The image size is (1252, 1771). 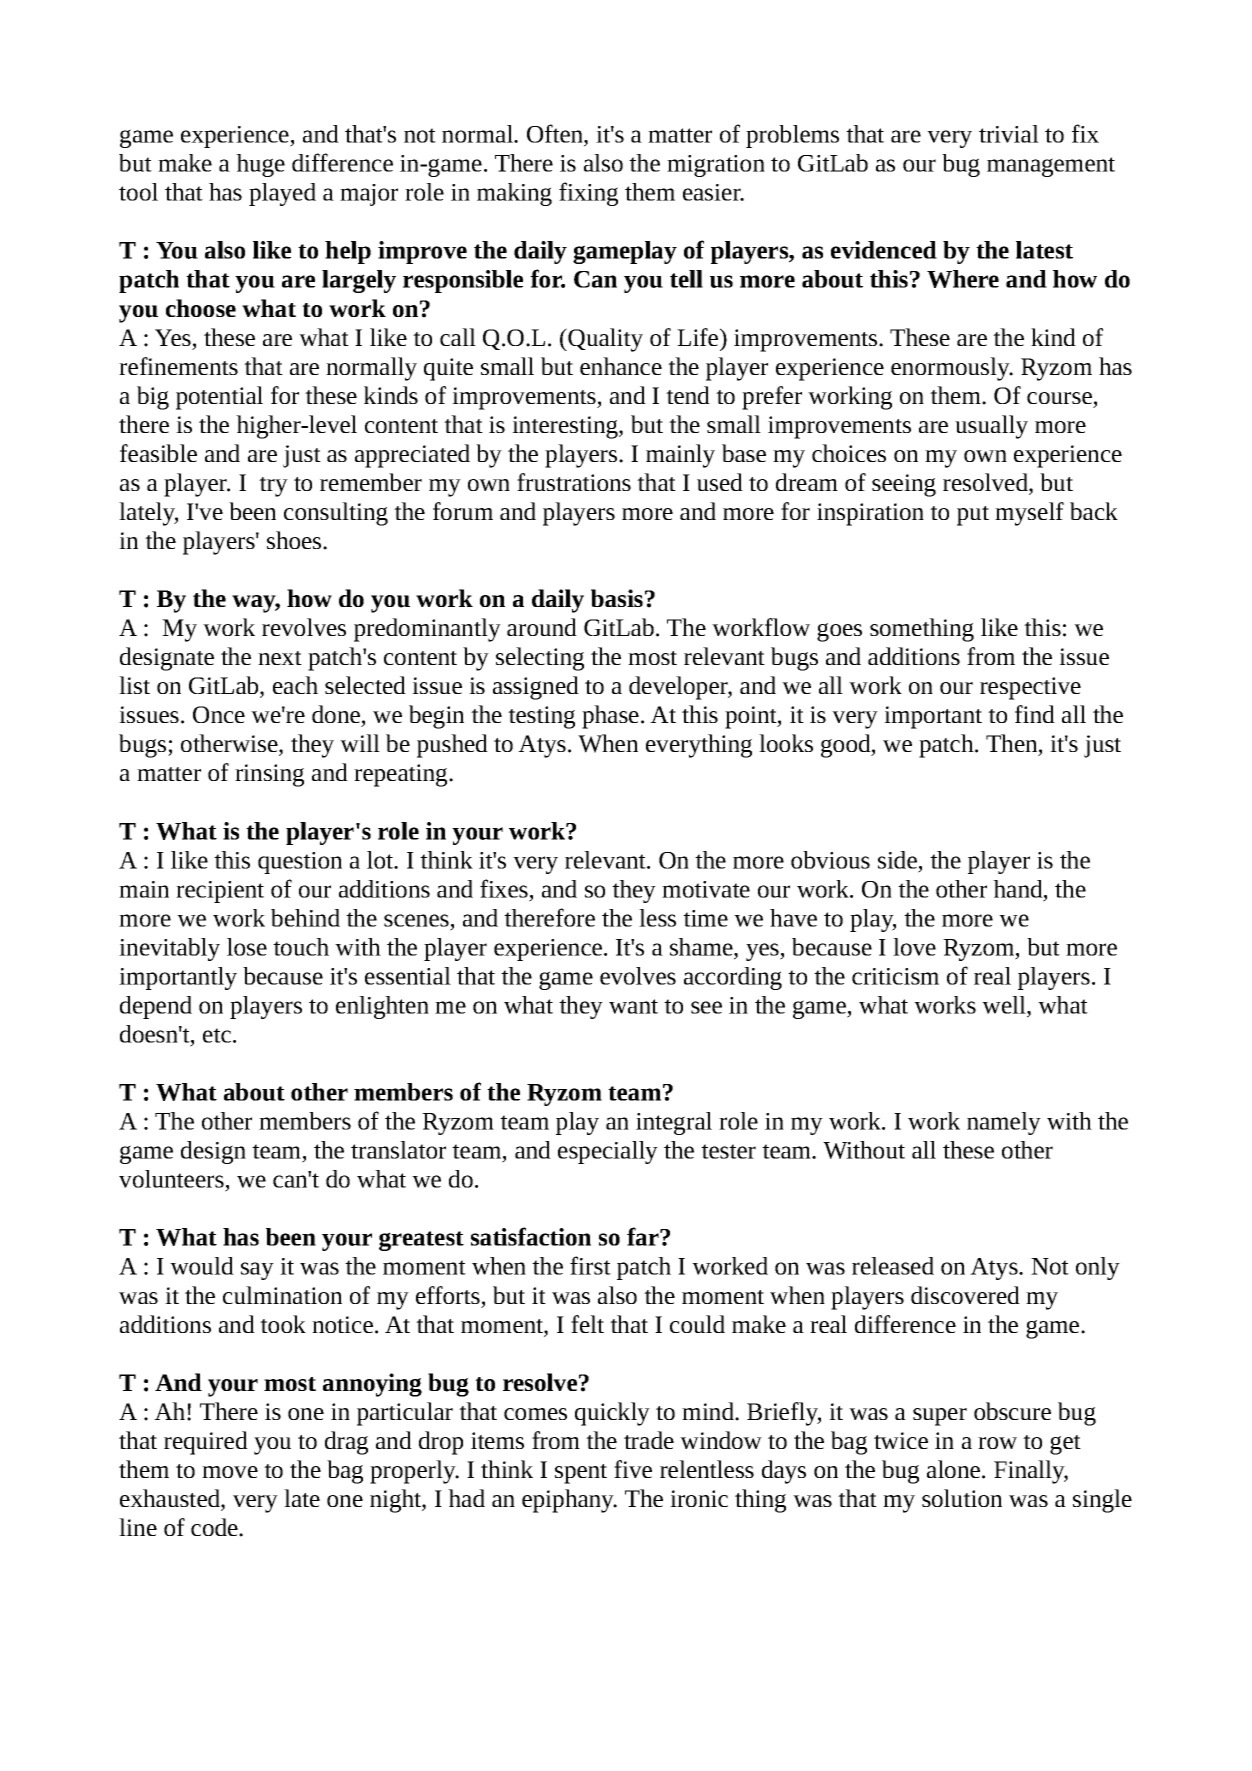 What do you see at coordinates (230, 1472) in the screenshot?
I see `move` at bounding box center [230, 1472].
